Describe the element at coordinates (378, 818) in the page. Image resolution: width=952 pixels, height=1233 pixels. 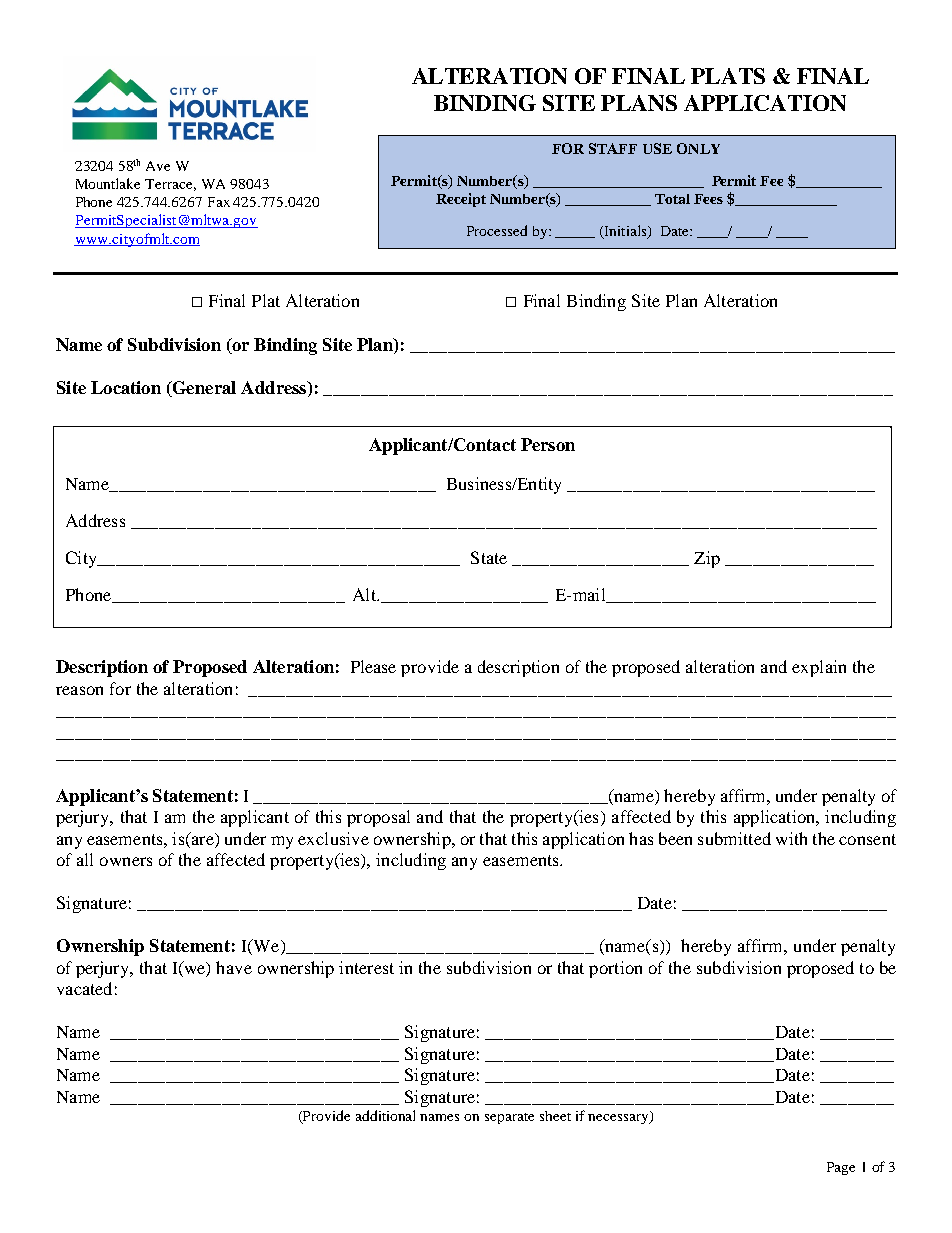
I see `proposal` at that location.
